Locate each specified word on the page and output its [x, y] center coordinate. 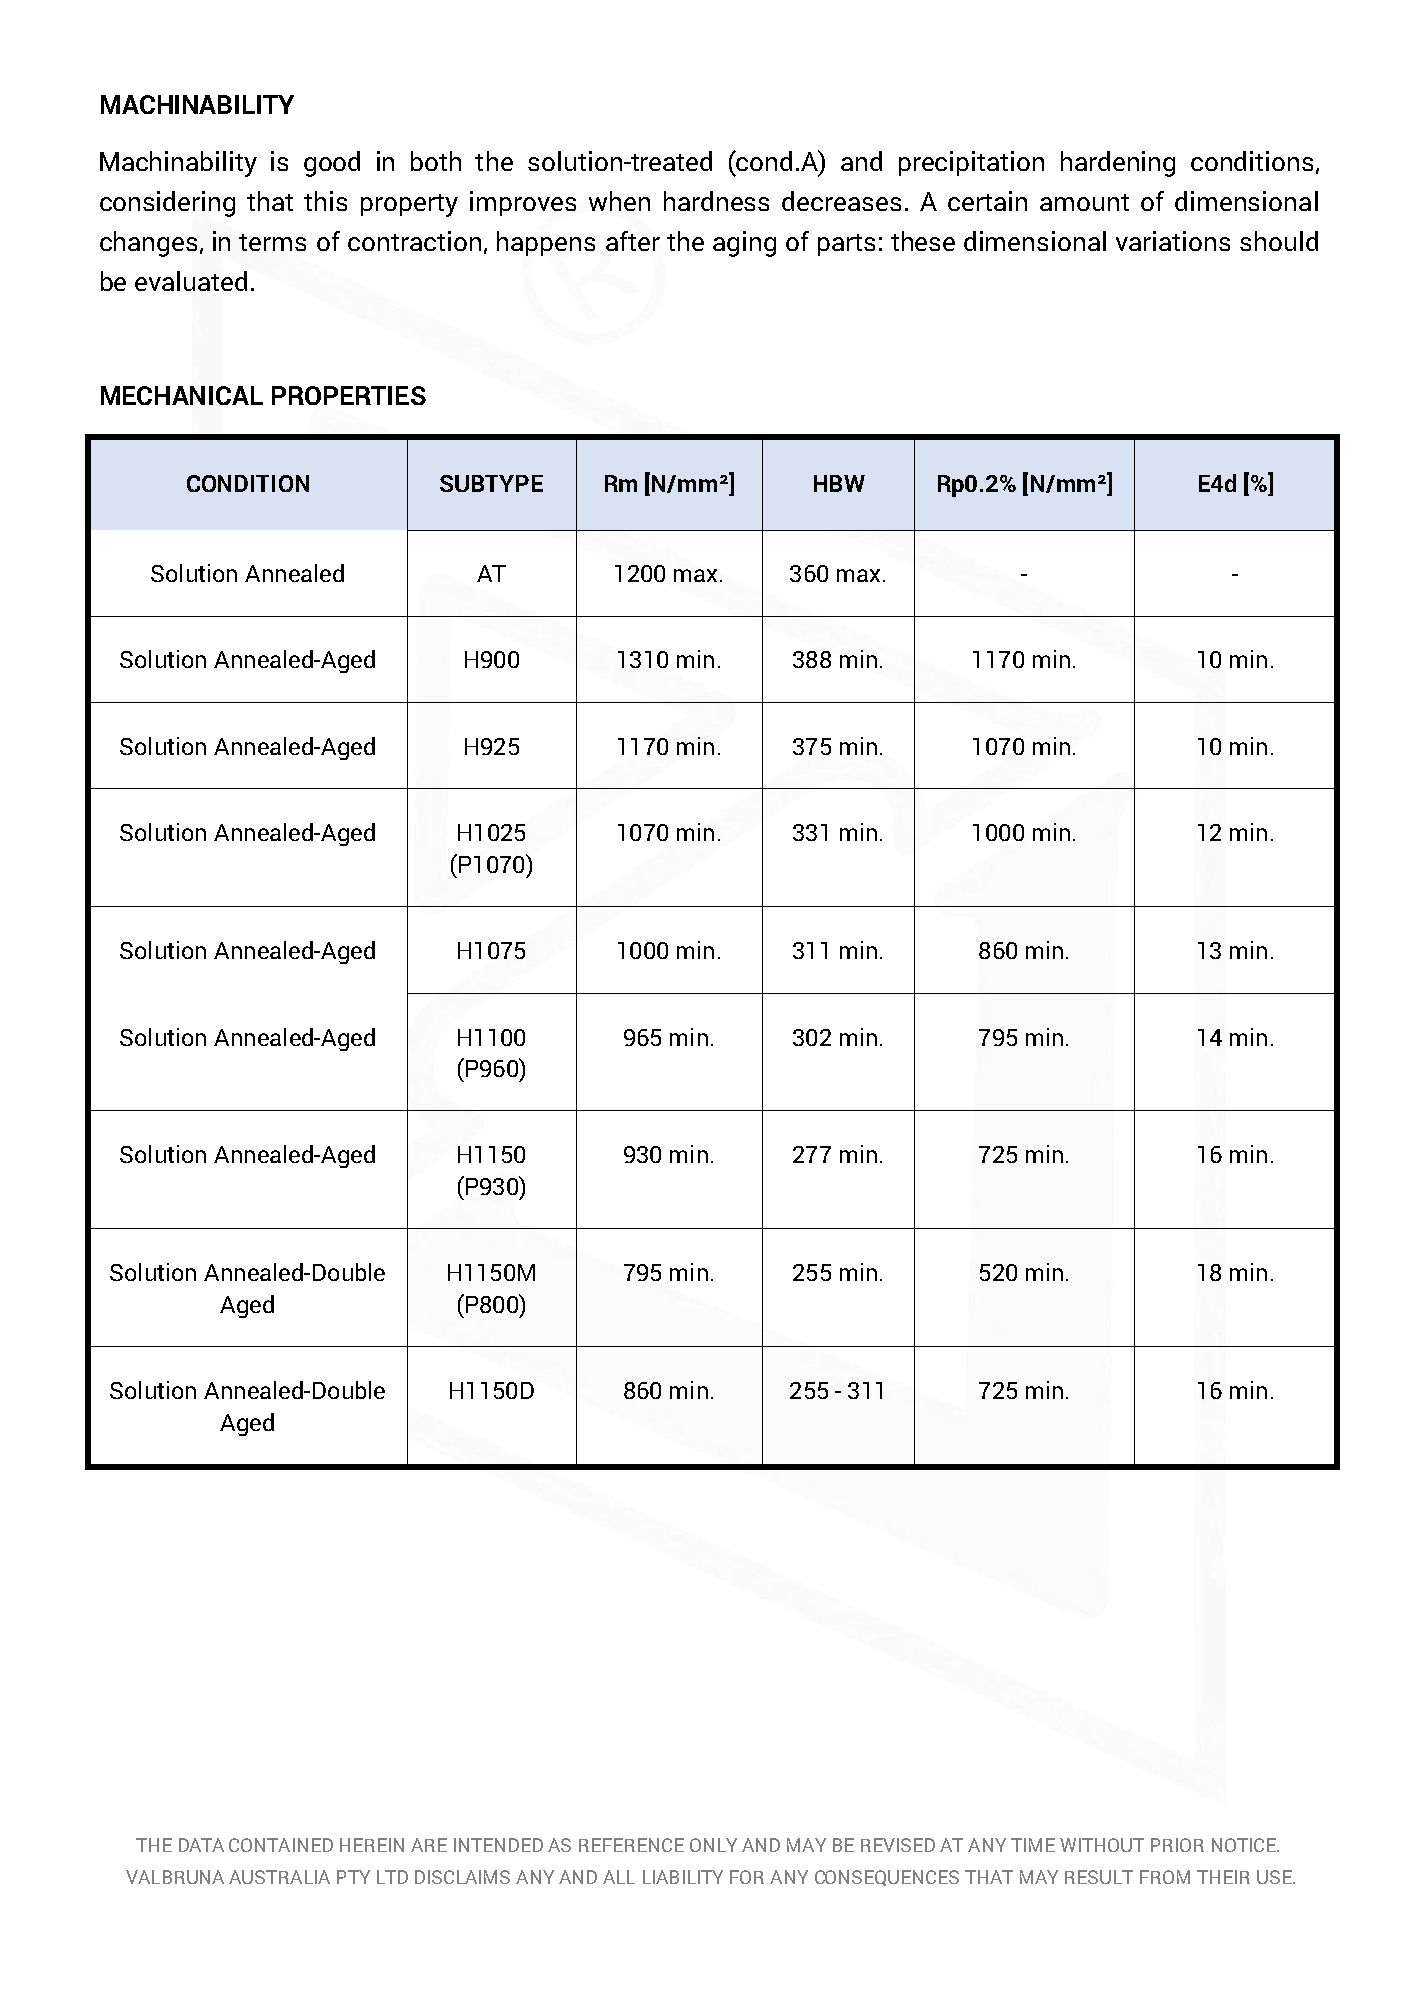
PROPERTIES [349, 395]
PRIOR [1177, 1845]
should [1279, 241]
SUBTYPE [491, 483]
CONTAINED [281, 1845]
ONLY [713, 1845]
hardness [716, 201]
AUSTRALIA [279, 1877]
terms [272, 242]
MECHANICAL [182, 395]
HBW [839, 483]
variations [1173, 241]
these [923, 241]
